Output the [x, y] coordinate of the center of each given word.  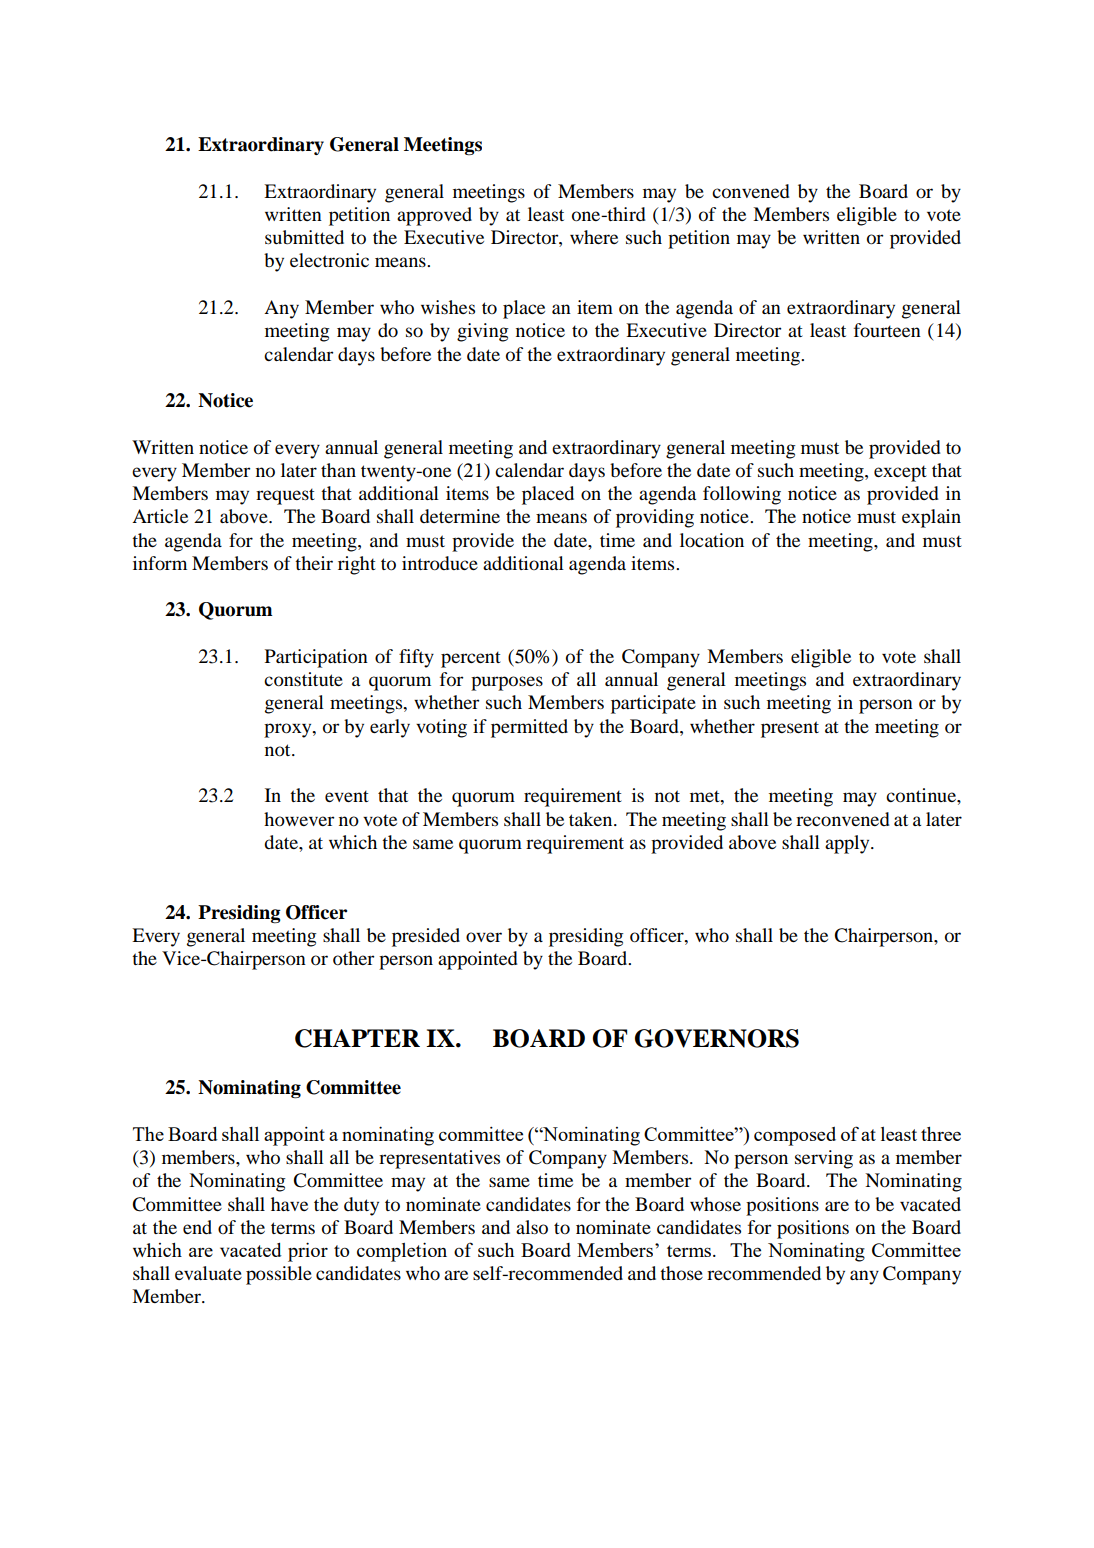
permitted [529, 728]
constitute [303, 679]
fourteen [887, 330]
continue [922, 795]
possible [279, 1275]
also [532, 1227]
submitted [304, 237]
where [594, 237]
